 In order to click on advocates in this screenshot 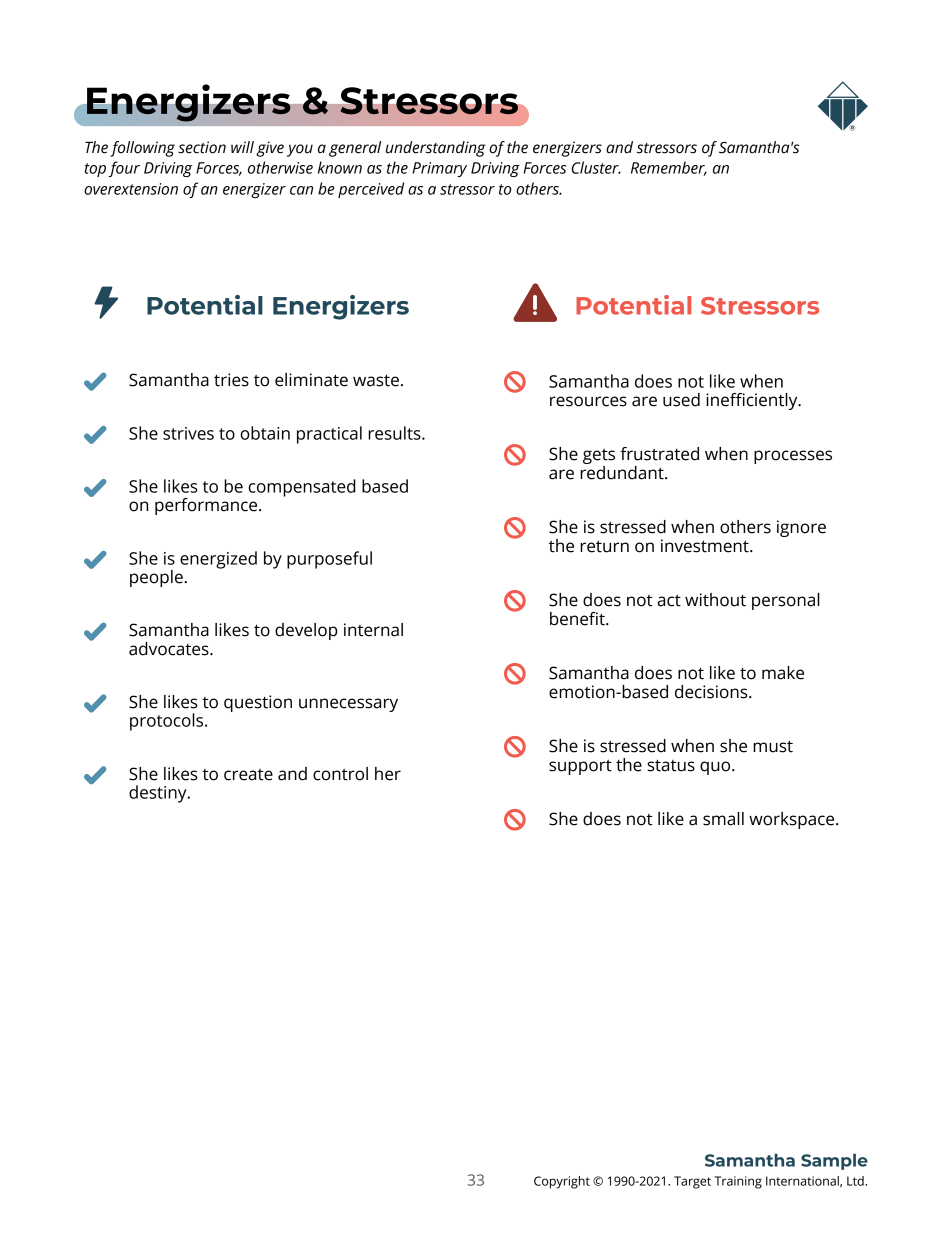, I will do `click(170, 649)`.
